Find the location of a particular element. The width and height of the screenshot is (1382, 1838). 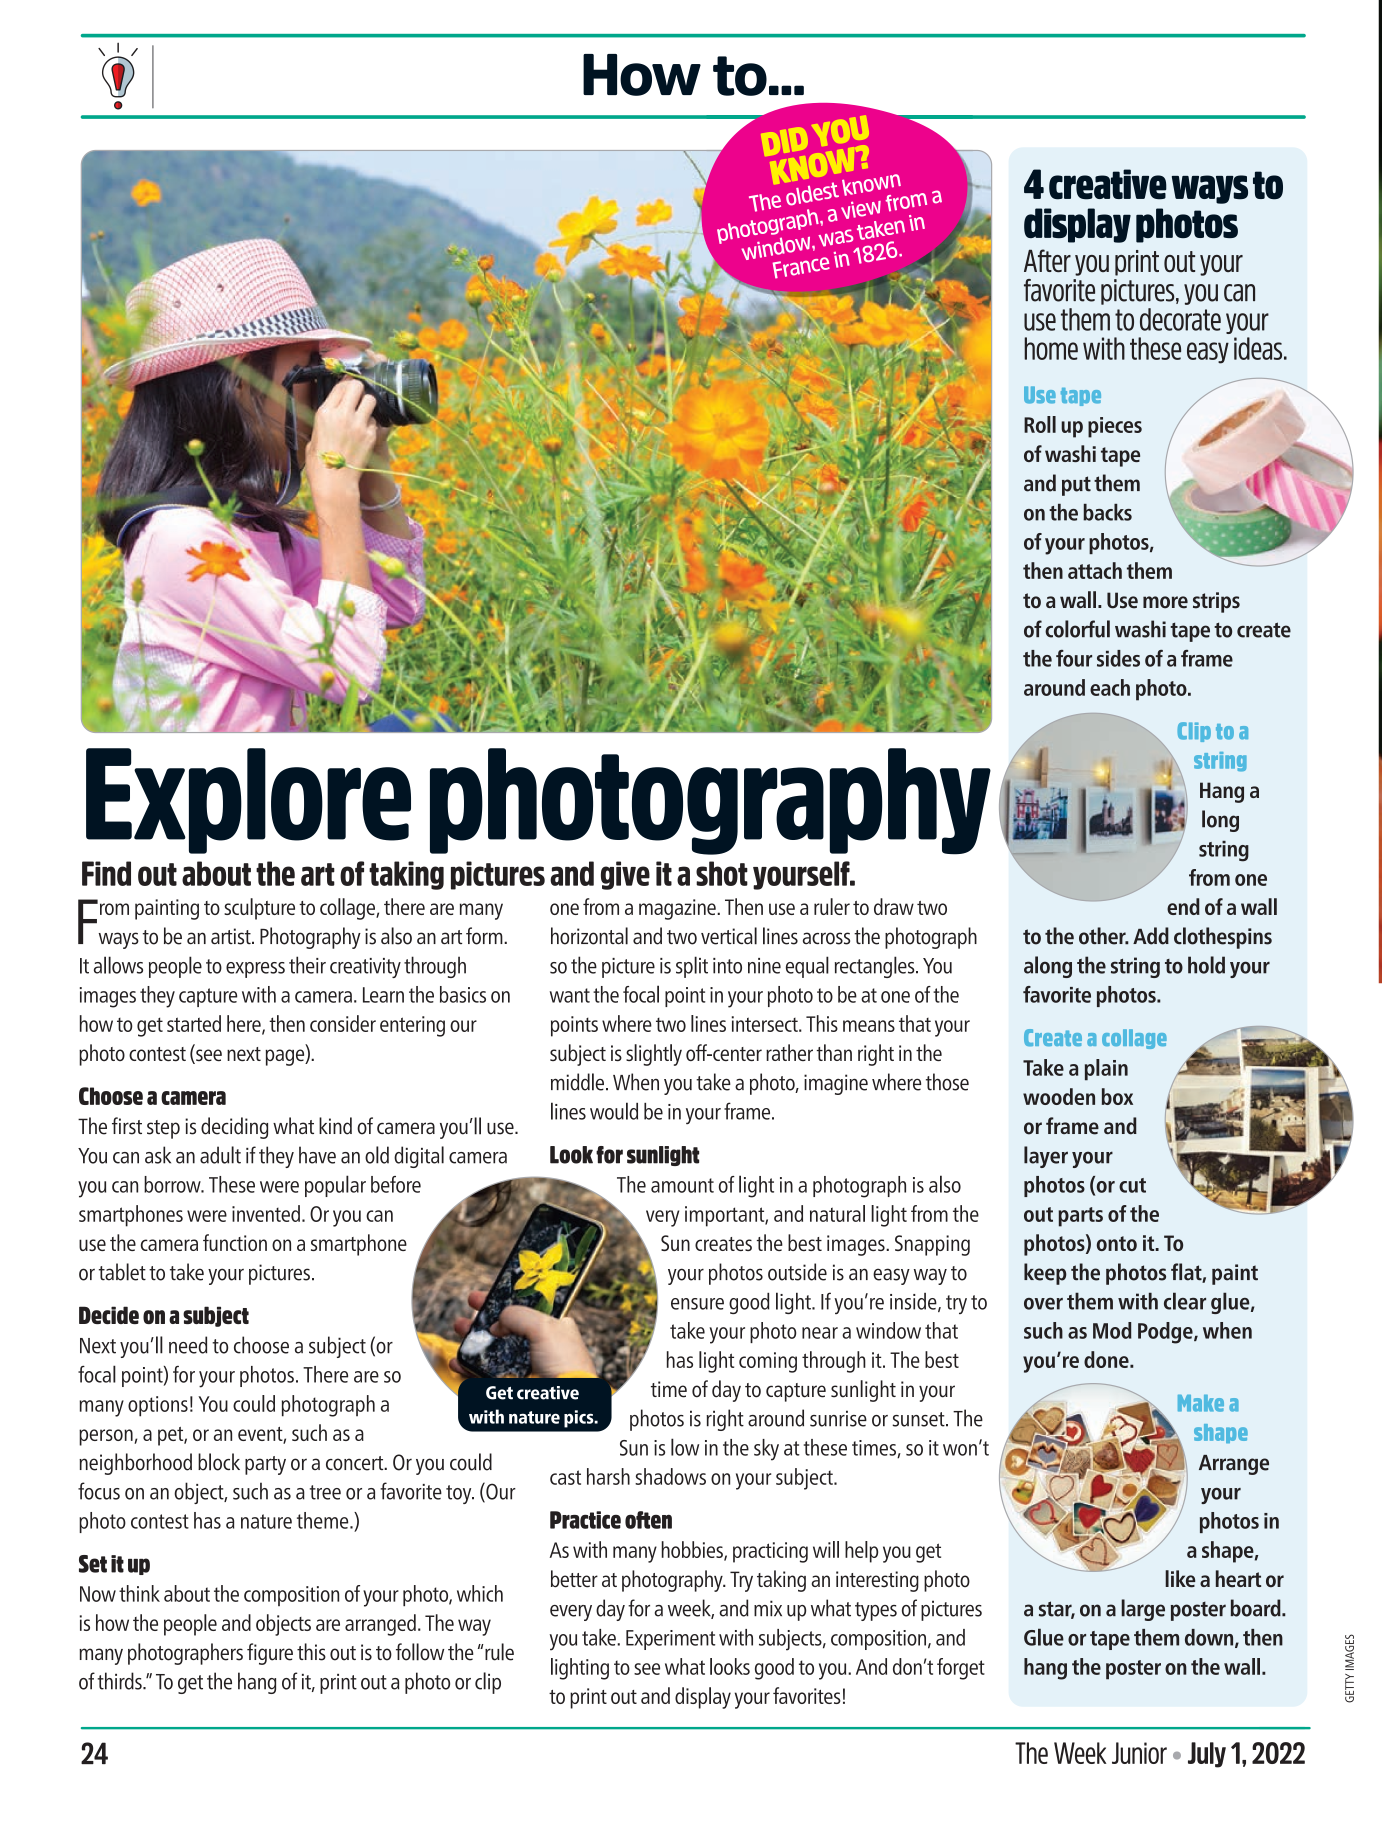

page is located at coordinates (286, 1057).
